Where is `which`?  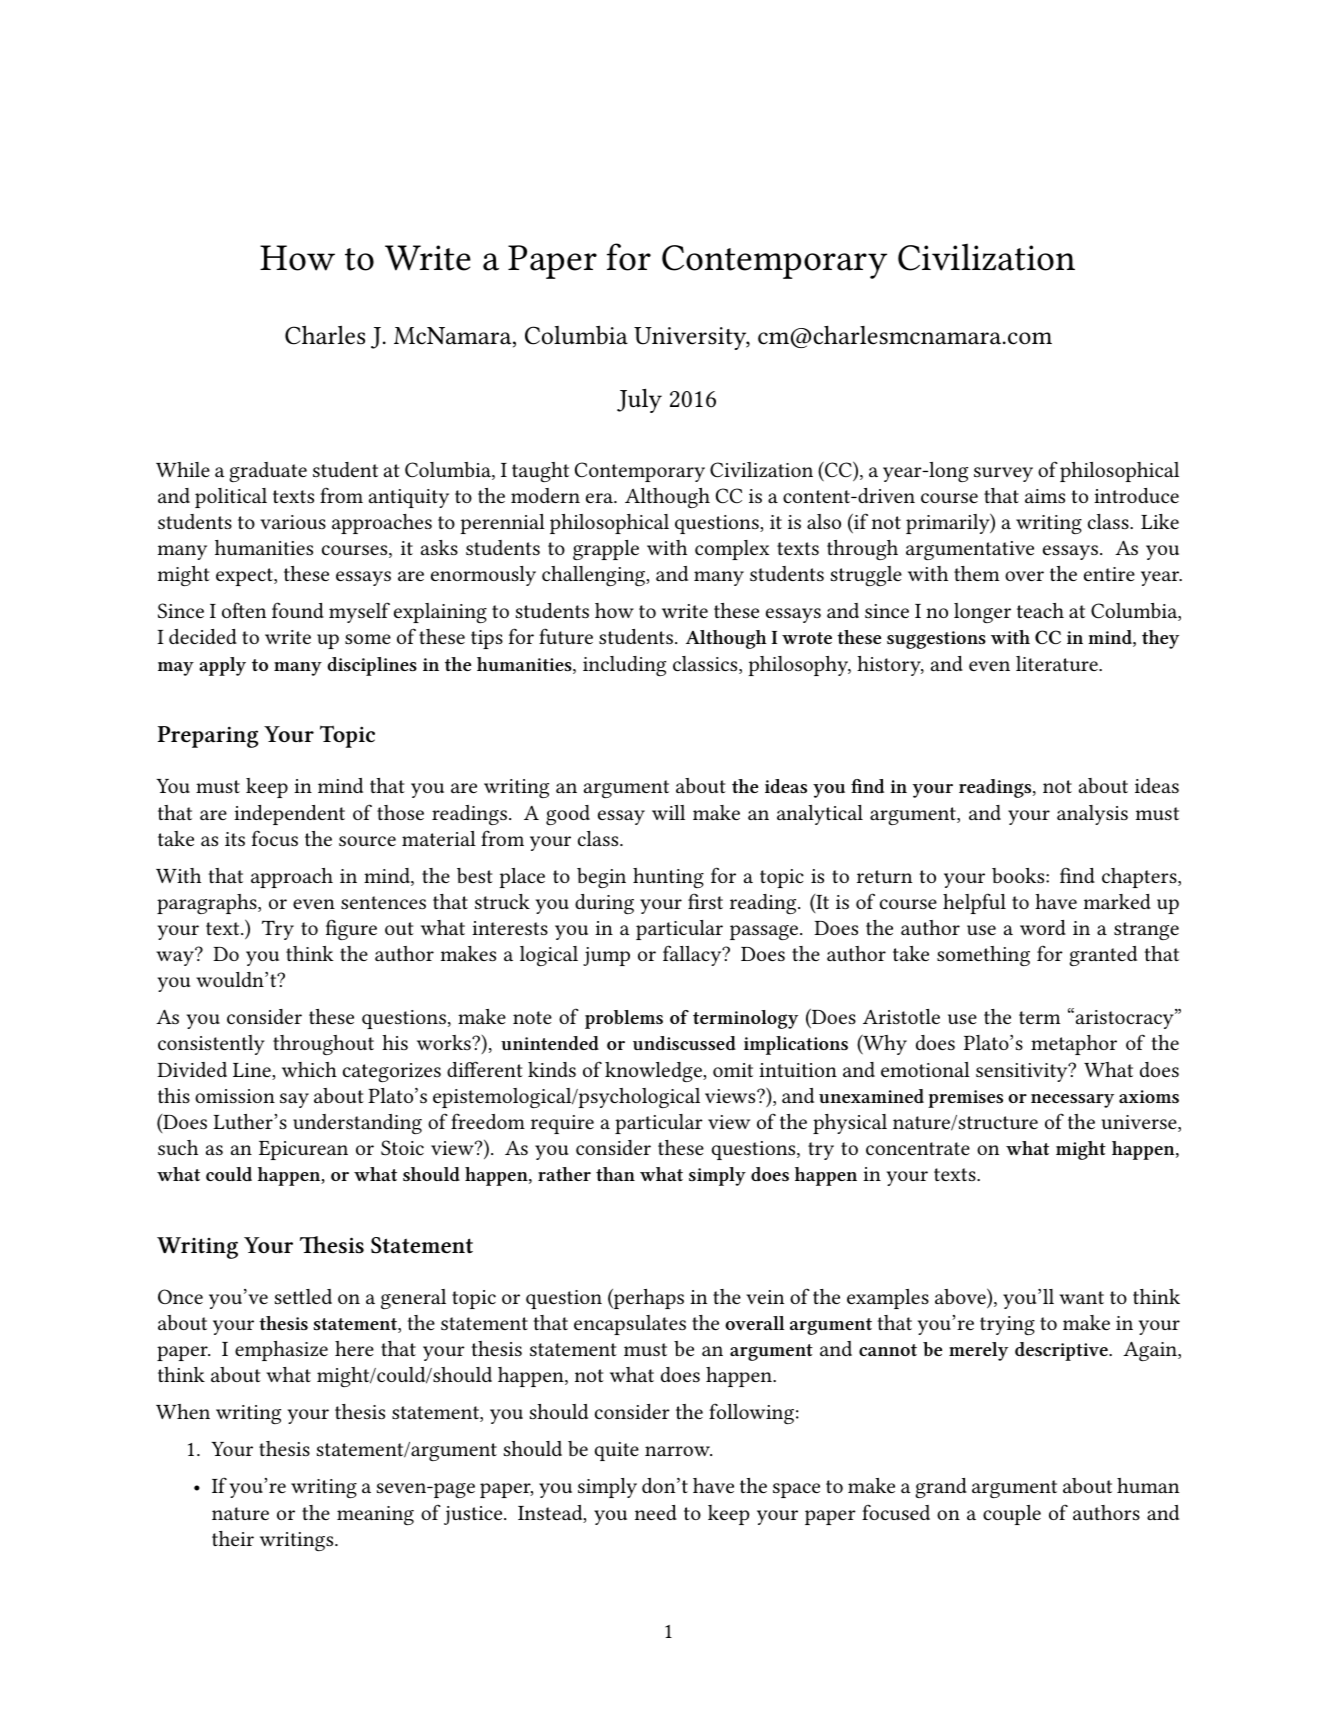
which is located at coordinates (309, 1069).
